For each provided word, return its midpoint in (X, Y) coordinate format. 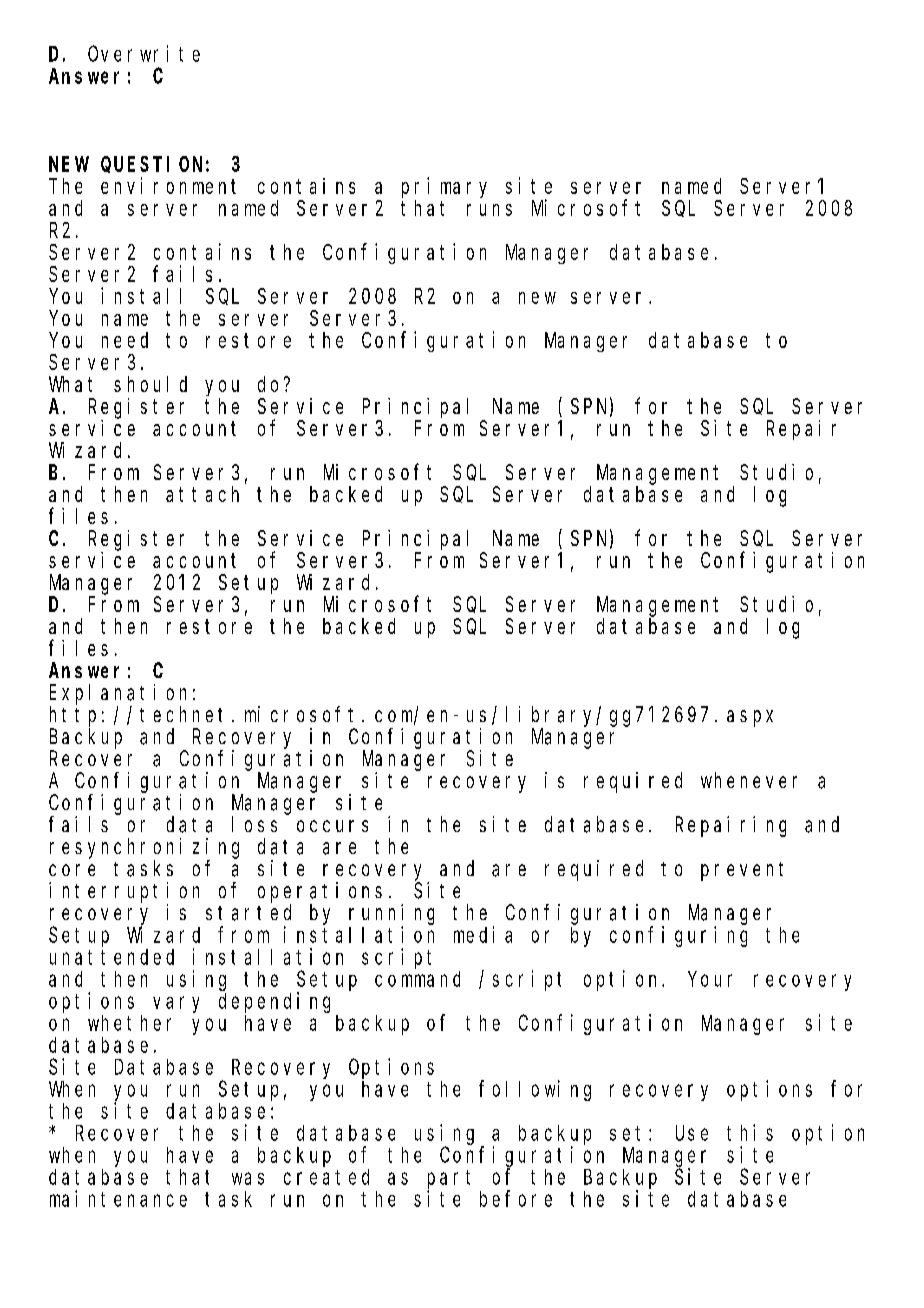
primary (444, 187)
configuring (678, 936)
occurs (332, 826)
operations (320, 892)
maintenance (118, 1198)
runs (489, 210)
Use (692, 1133)
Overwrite (144, 53)
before (516, 1198)
